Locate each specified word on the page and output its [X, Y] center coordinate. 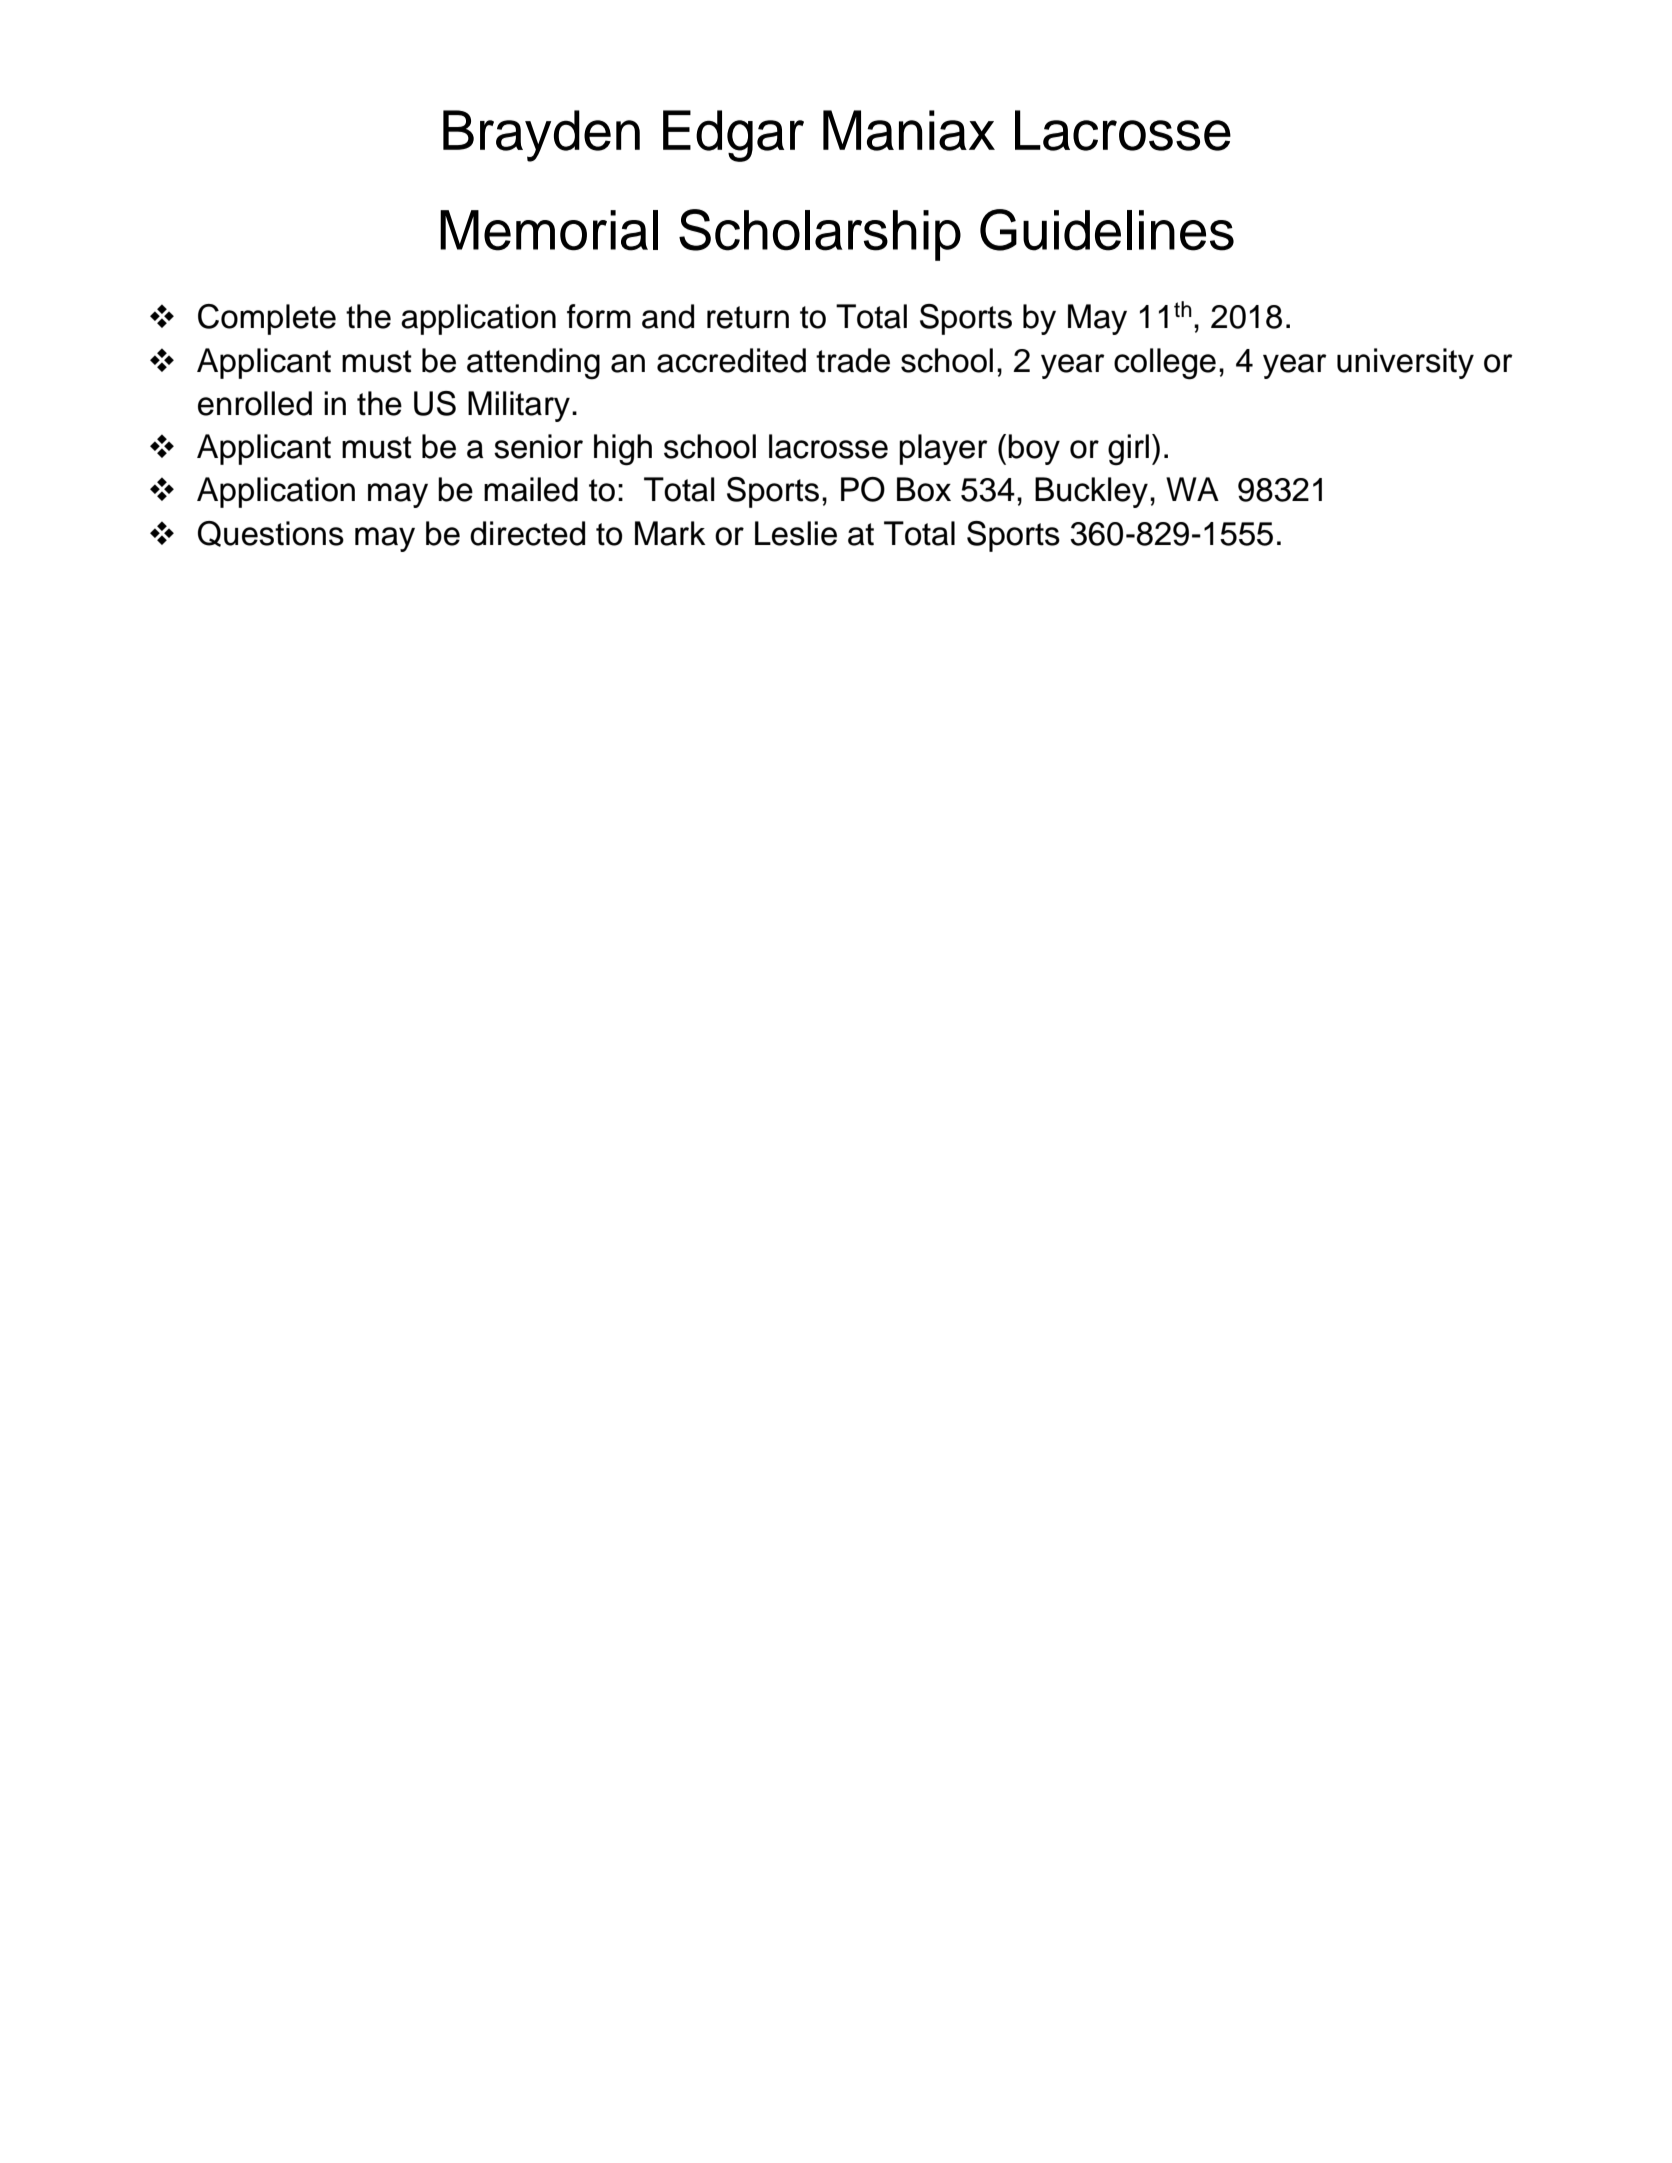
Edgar [733, 136]
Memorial [549, 230]
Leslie [796, 533]
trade [853, 360]
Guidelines [1107, 230]
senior [538, 446]
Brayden [541, 136]
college [1165, 364]
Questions [271, 534]
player [943, 449]
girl [1128, 450]
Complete [267, 319]
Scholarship [820, 235]
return [748, 317]
